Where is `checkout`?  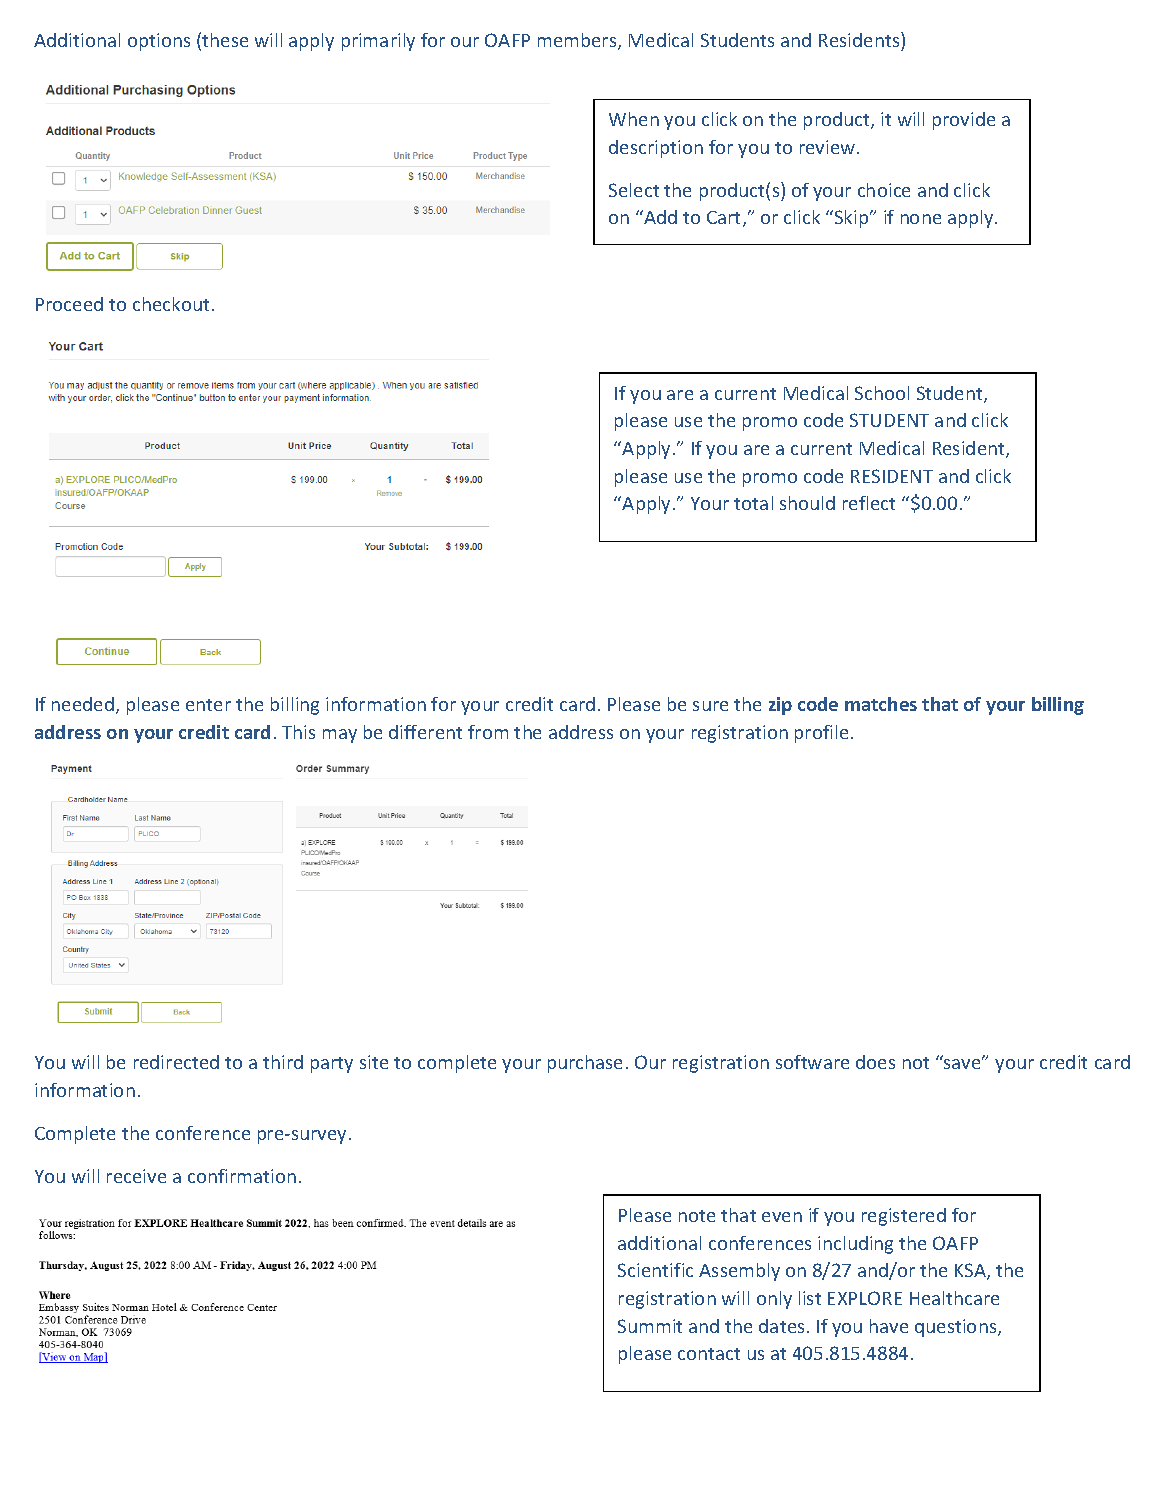
checkout is located at coordinates (171, 304).
